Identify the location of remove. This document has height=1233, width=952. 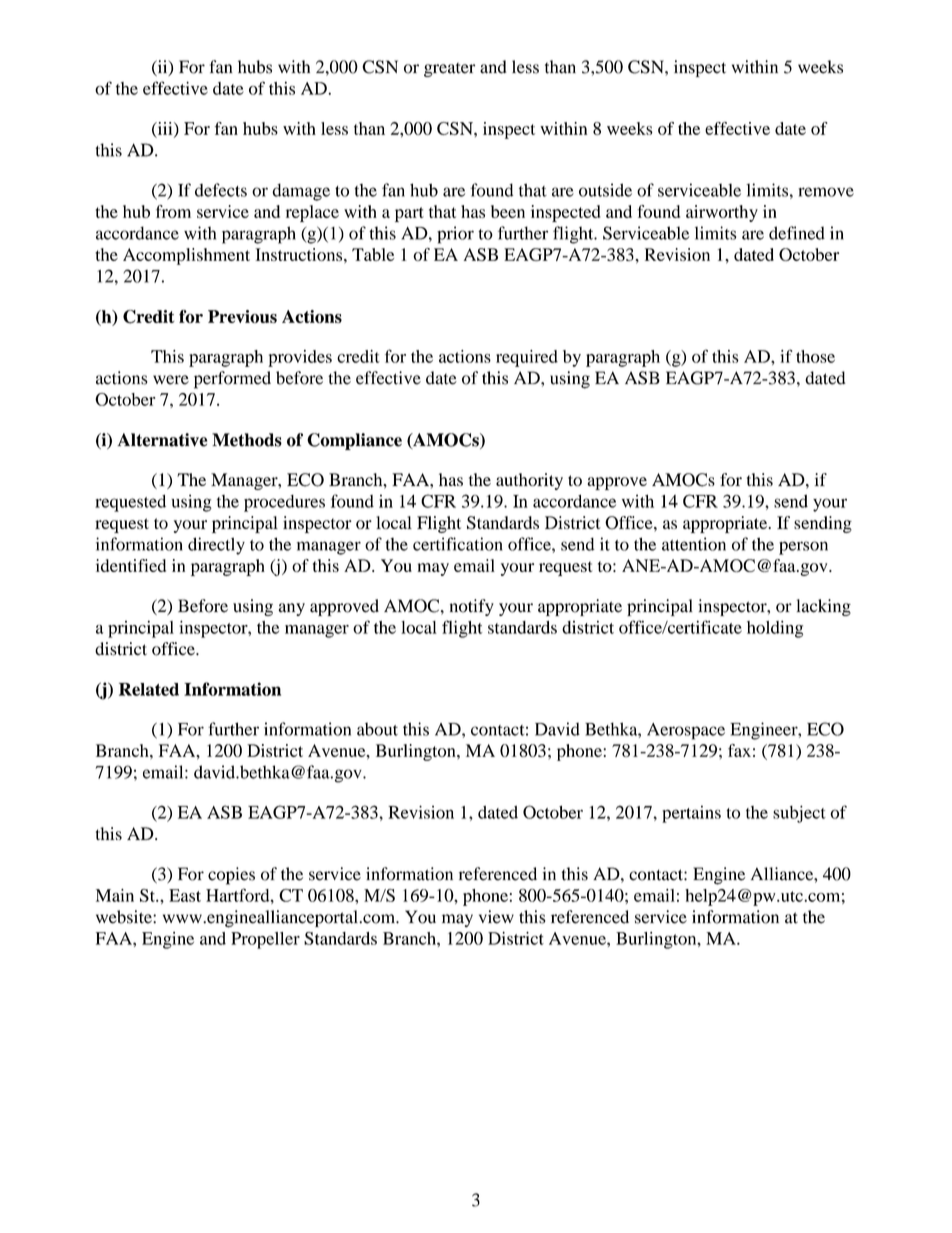
(826, 192).
